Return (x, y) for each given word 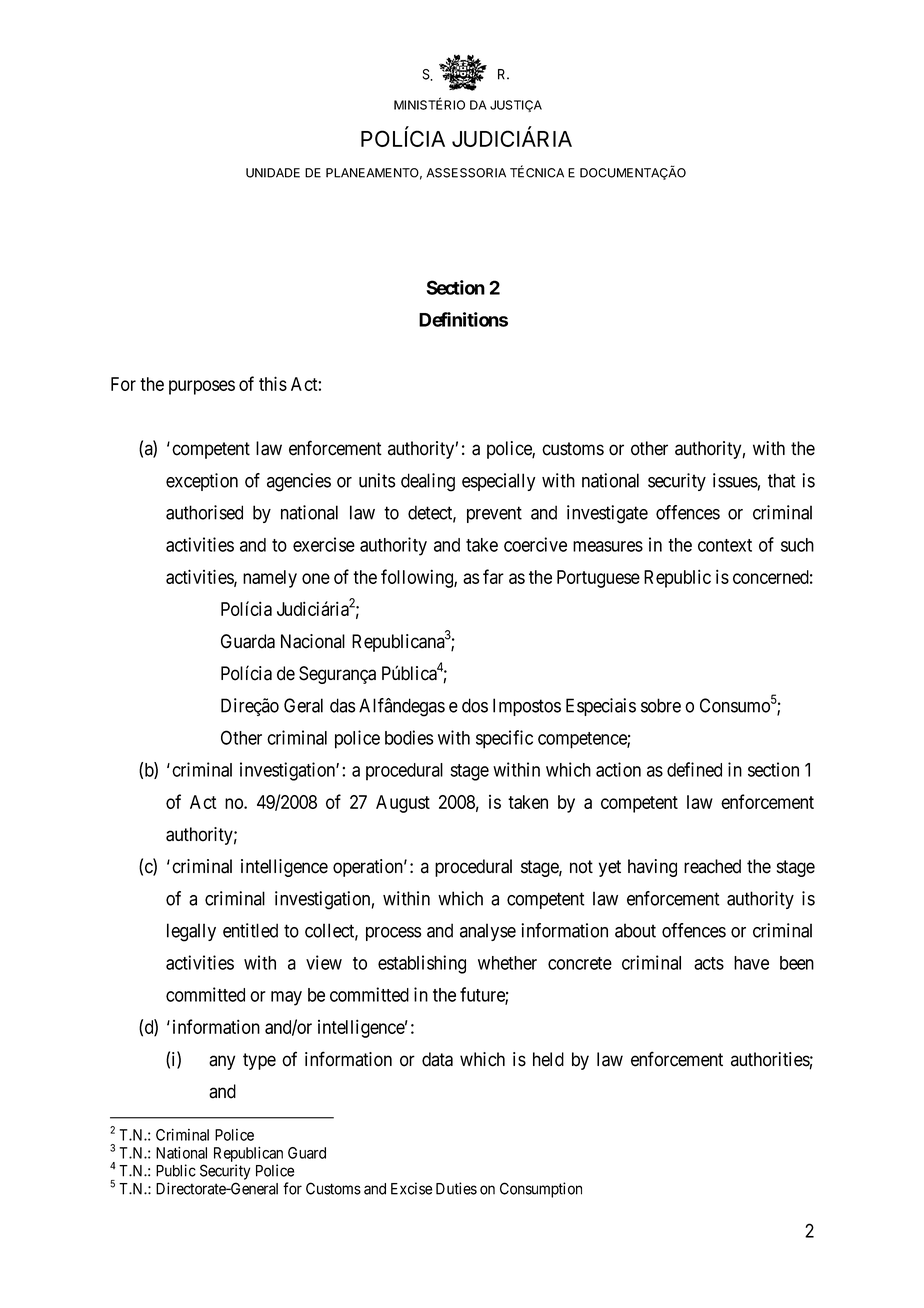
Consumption (541, 1190)
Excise (411, 1188)
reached (712, 866)
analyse (488, 932)
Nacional (313, 641)
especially (498, 482)
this (273, 383)
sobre (661, 705)
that (782, 480)
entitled (250, 930)
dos (475, 705)
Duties (456, 1188)
